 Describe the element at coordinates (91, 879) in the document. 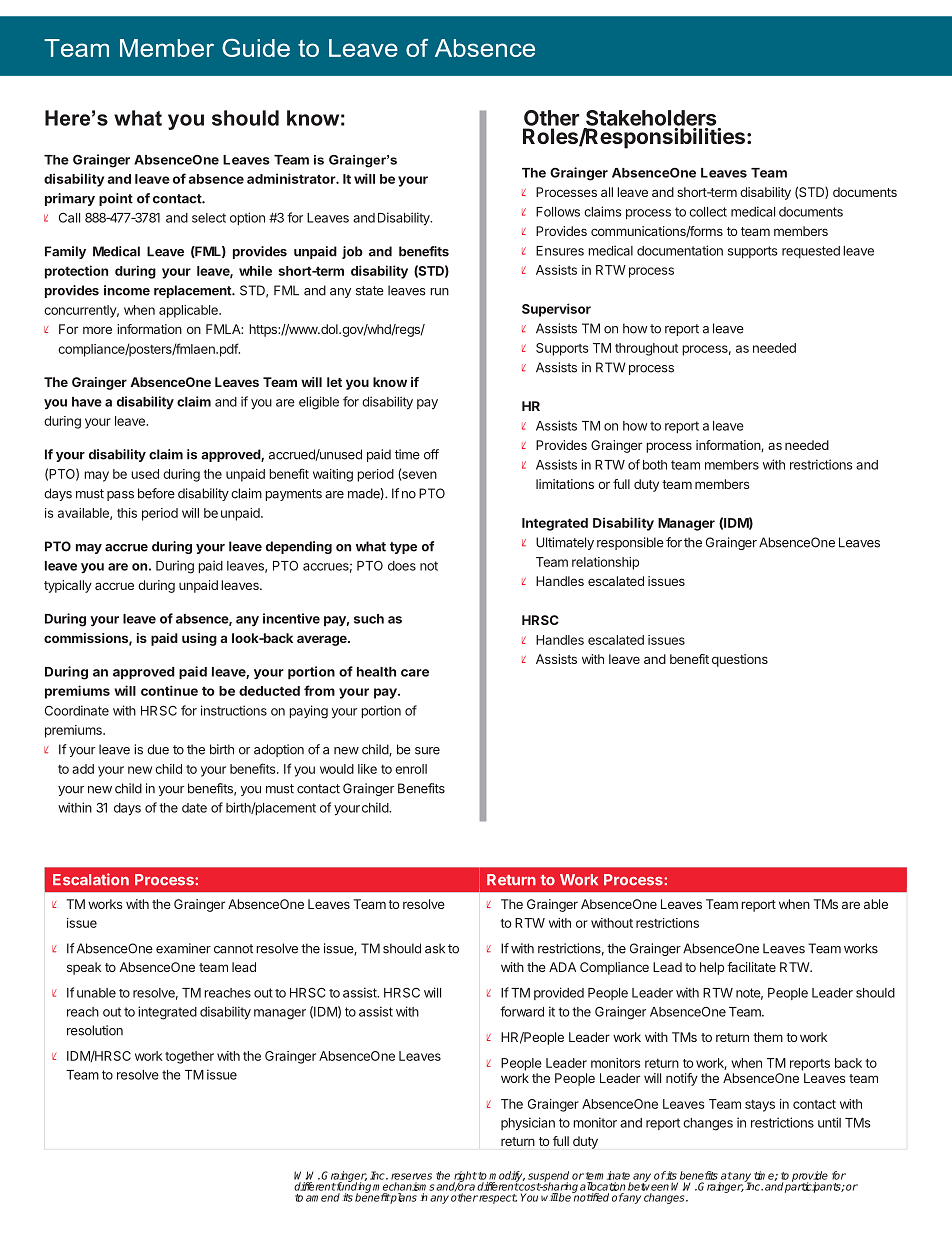

I see `Escalation` at that location.
